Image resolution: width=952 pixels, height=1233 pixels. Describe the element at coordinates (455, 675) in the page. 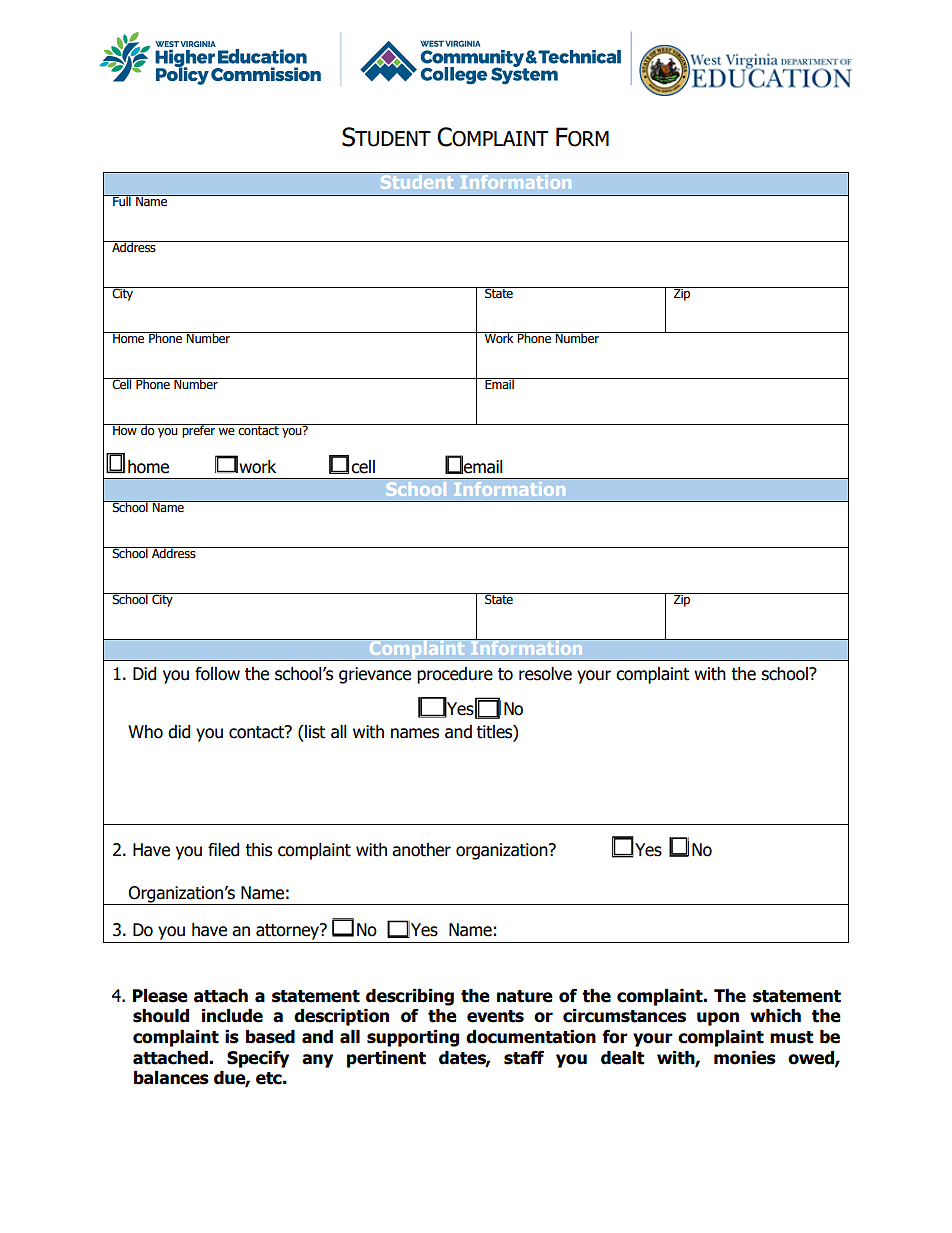

I see `procedure` at that location.
